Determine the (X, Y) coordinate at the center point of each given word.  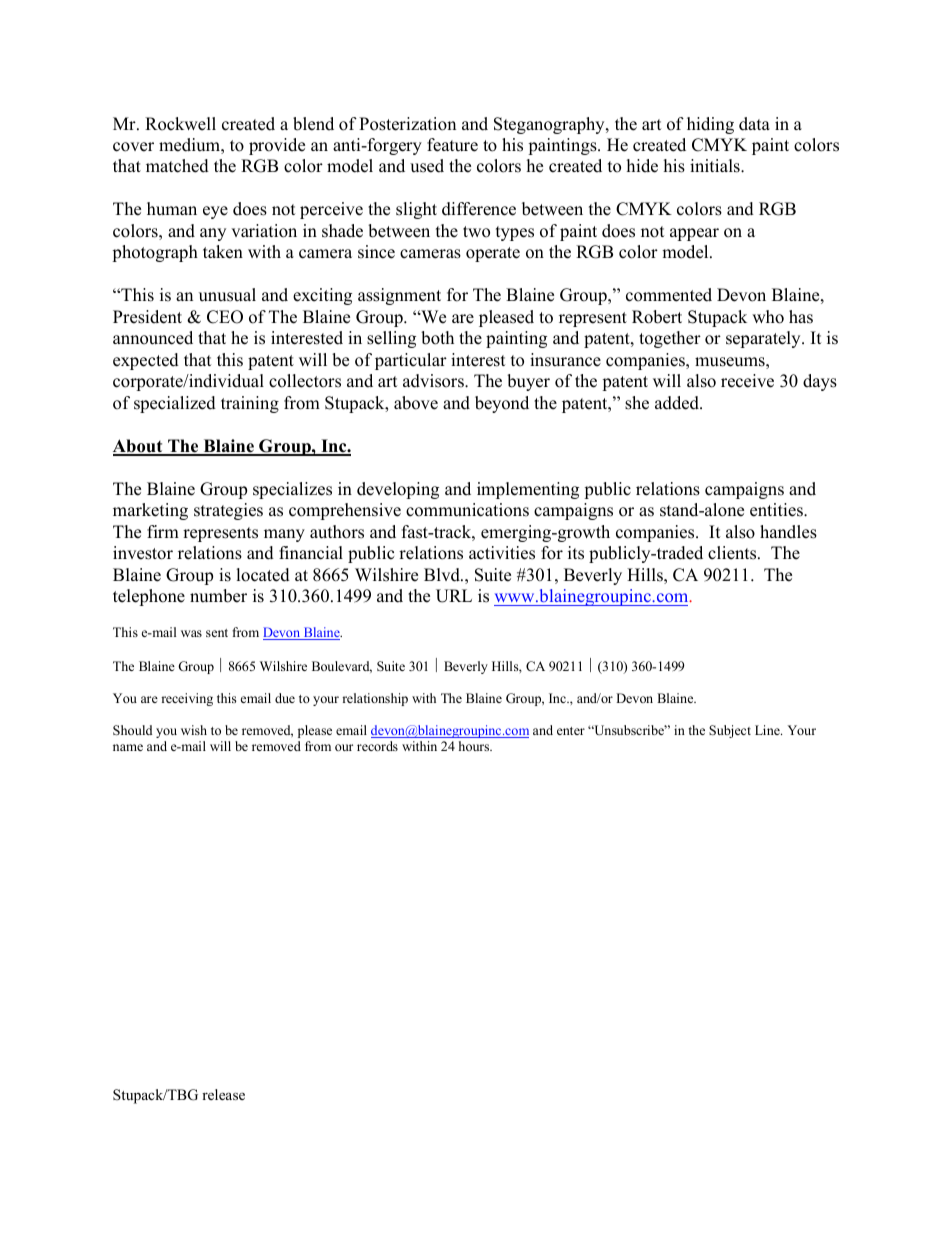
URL (454, 596)
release (223, 1094)
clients (733, 553)
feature (452, 145)
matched (177, 166)
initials (716, 166)
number (218, 596)
